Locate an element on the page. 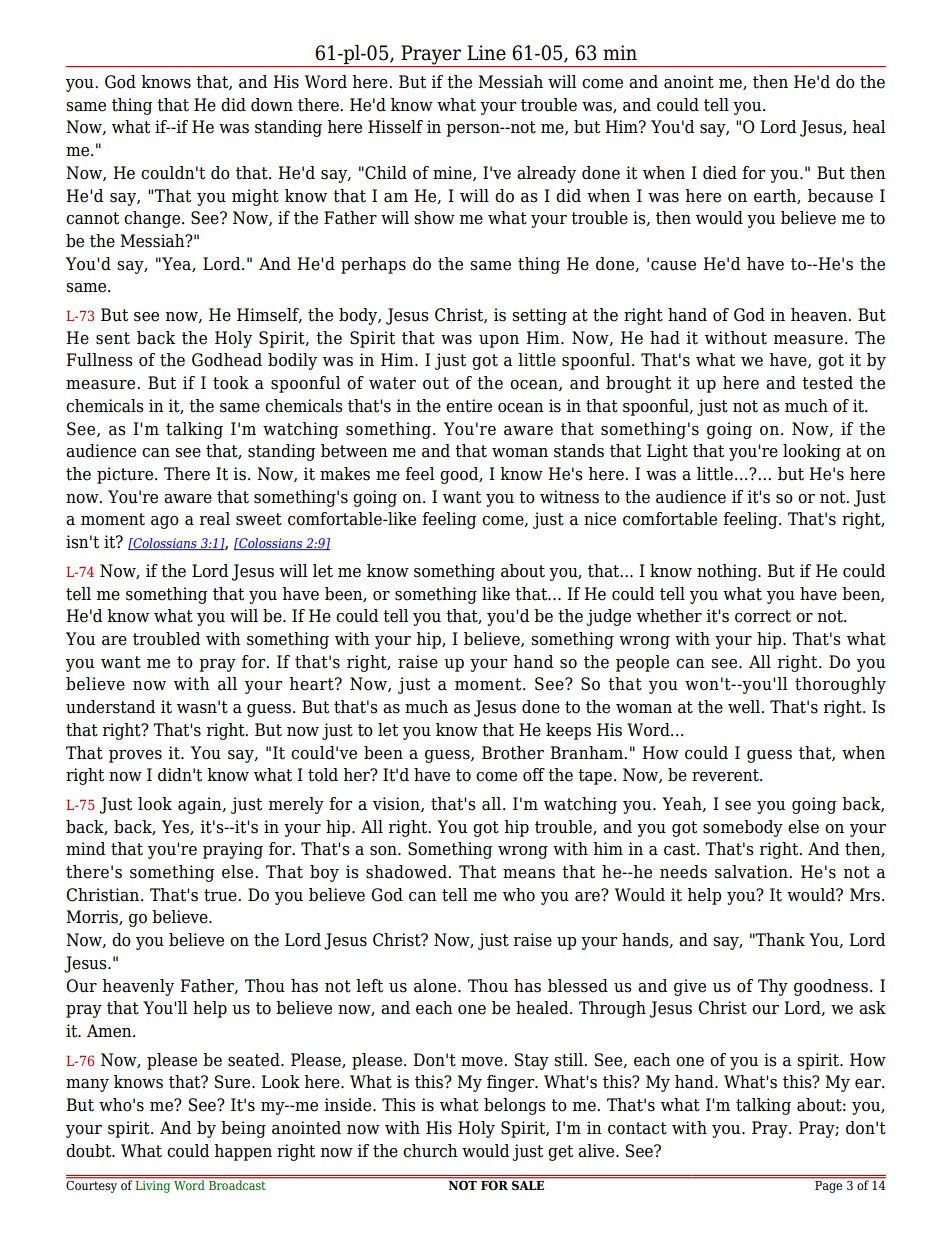  Line is located at coordinates (486, 53).
